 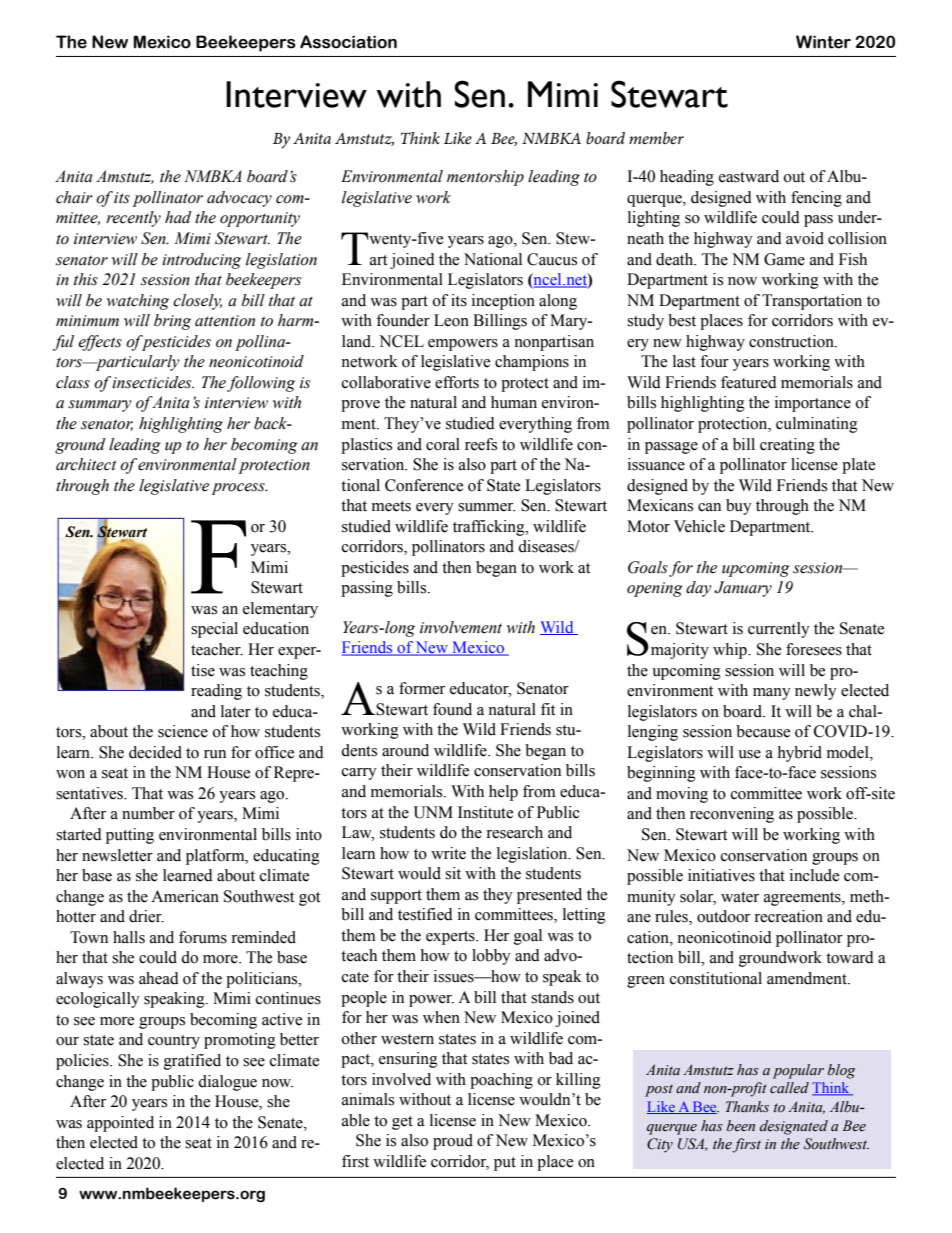 What do you see at coordinates (481, 444) in the screenshot?
I see `reefs` at bounding box center [481, 444].
